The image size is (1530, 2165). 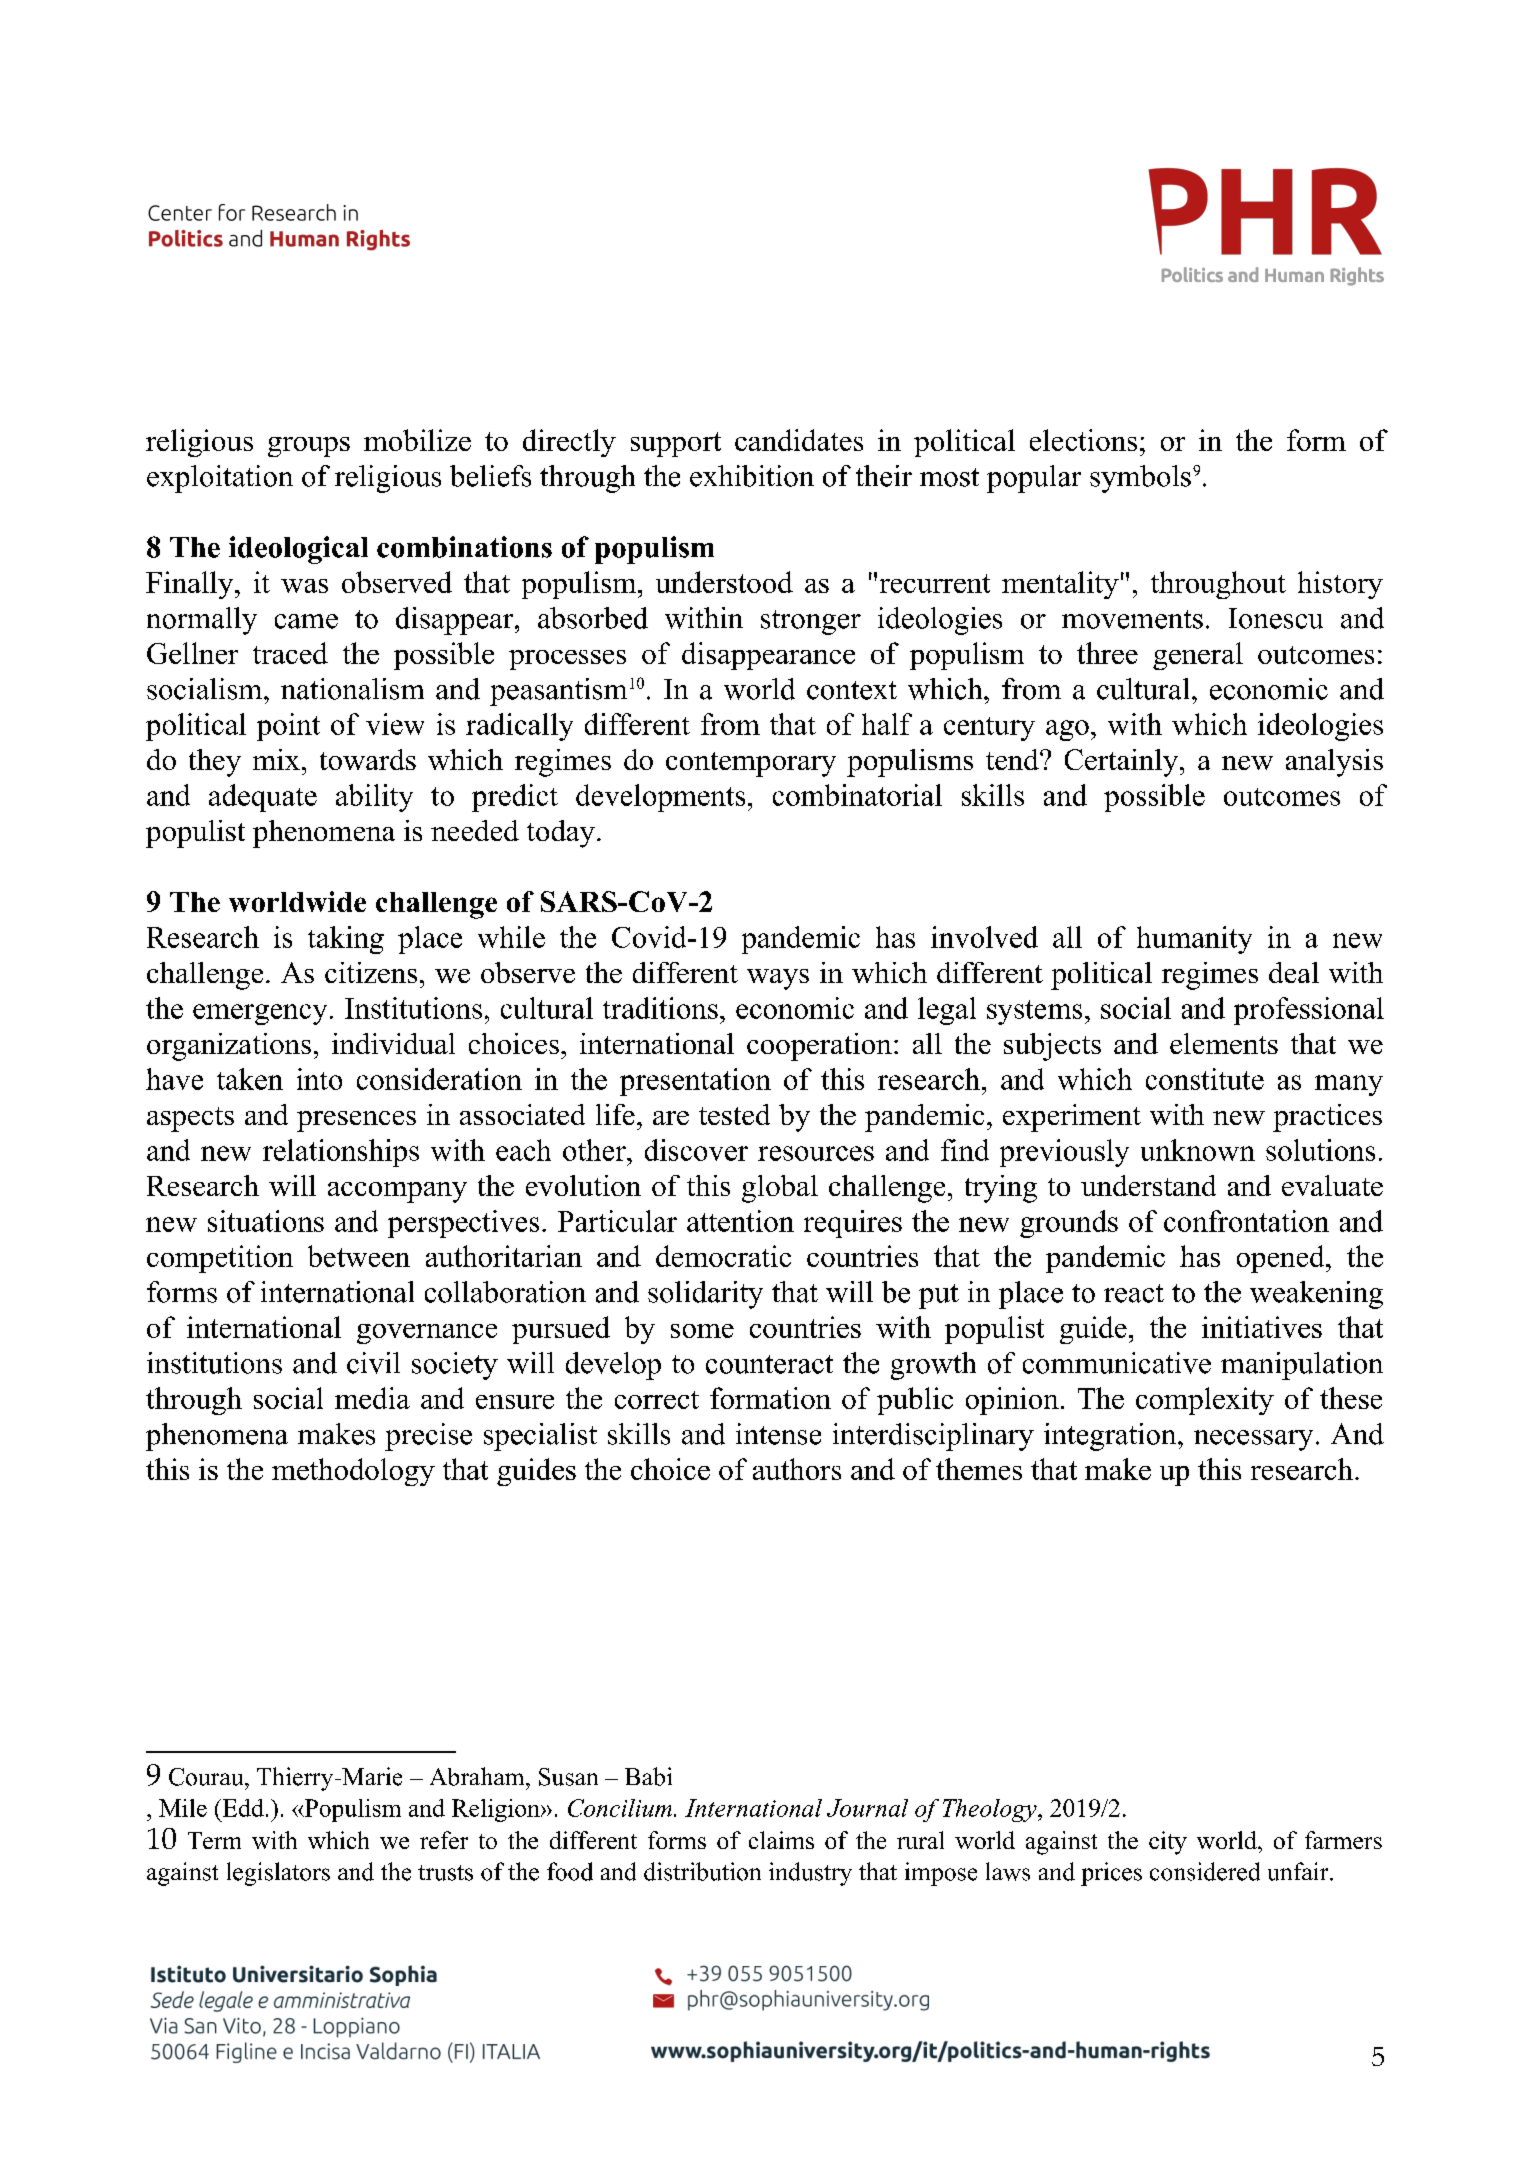 I want to click on exhibition, so click(x=752, y=476).
